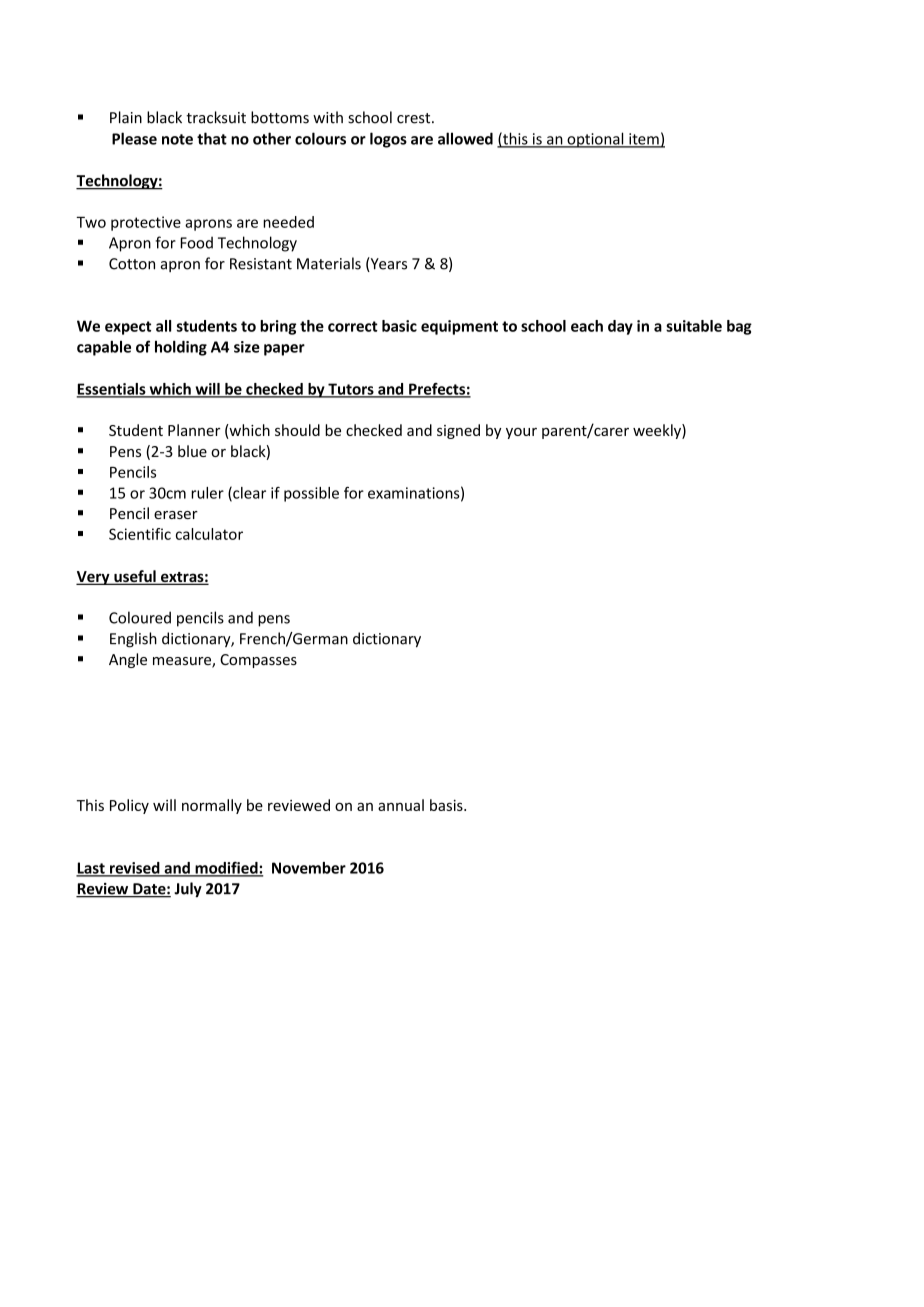 The width and height of the screenshot is (924, 1307). I want to click on annual, so click(401, 805).
